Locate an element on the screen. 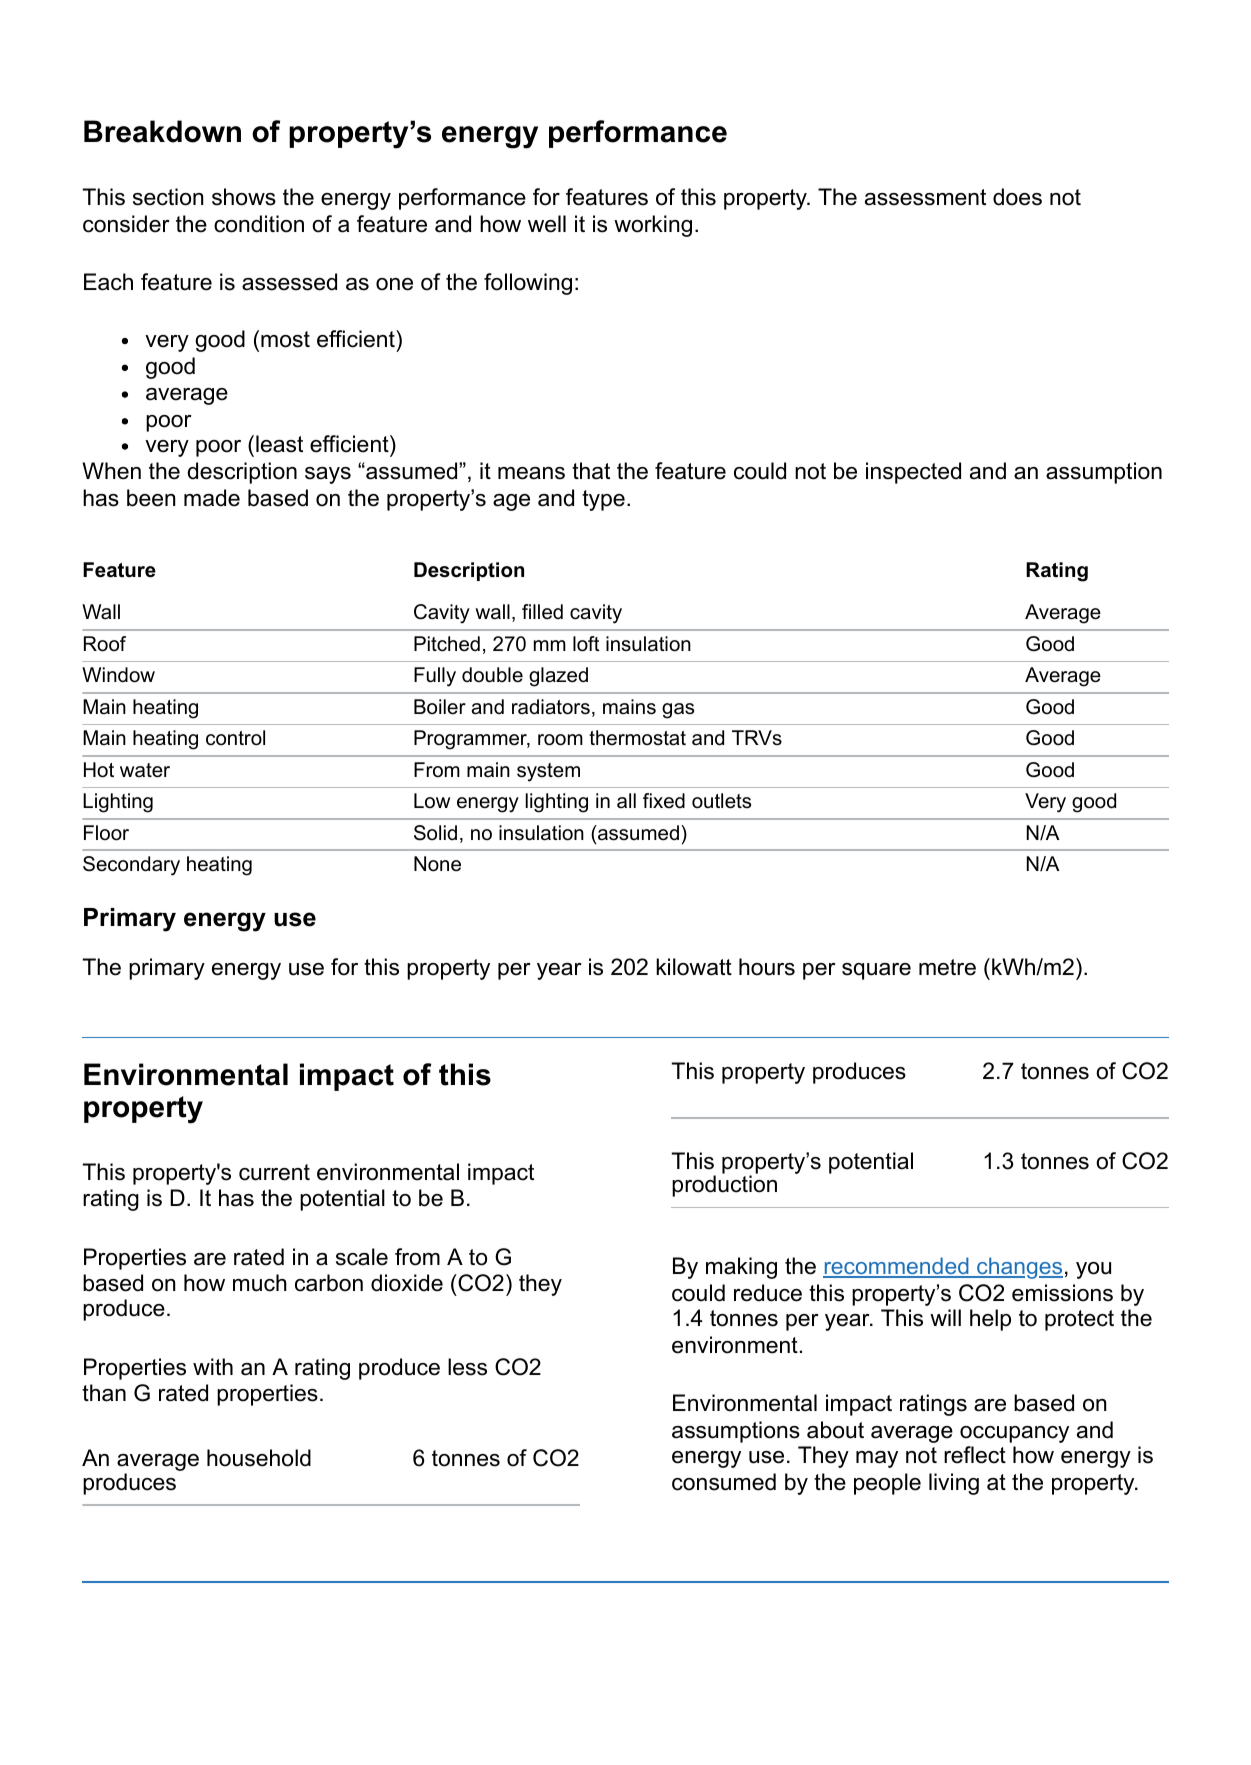  shows is located at coordinates (244, 197).
